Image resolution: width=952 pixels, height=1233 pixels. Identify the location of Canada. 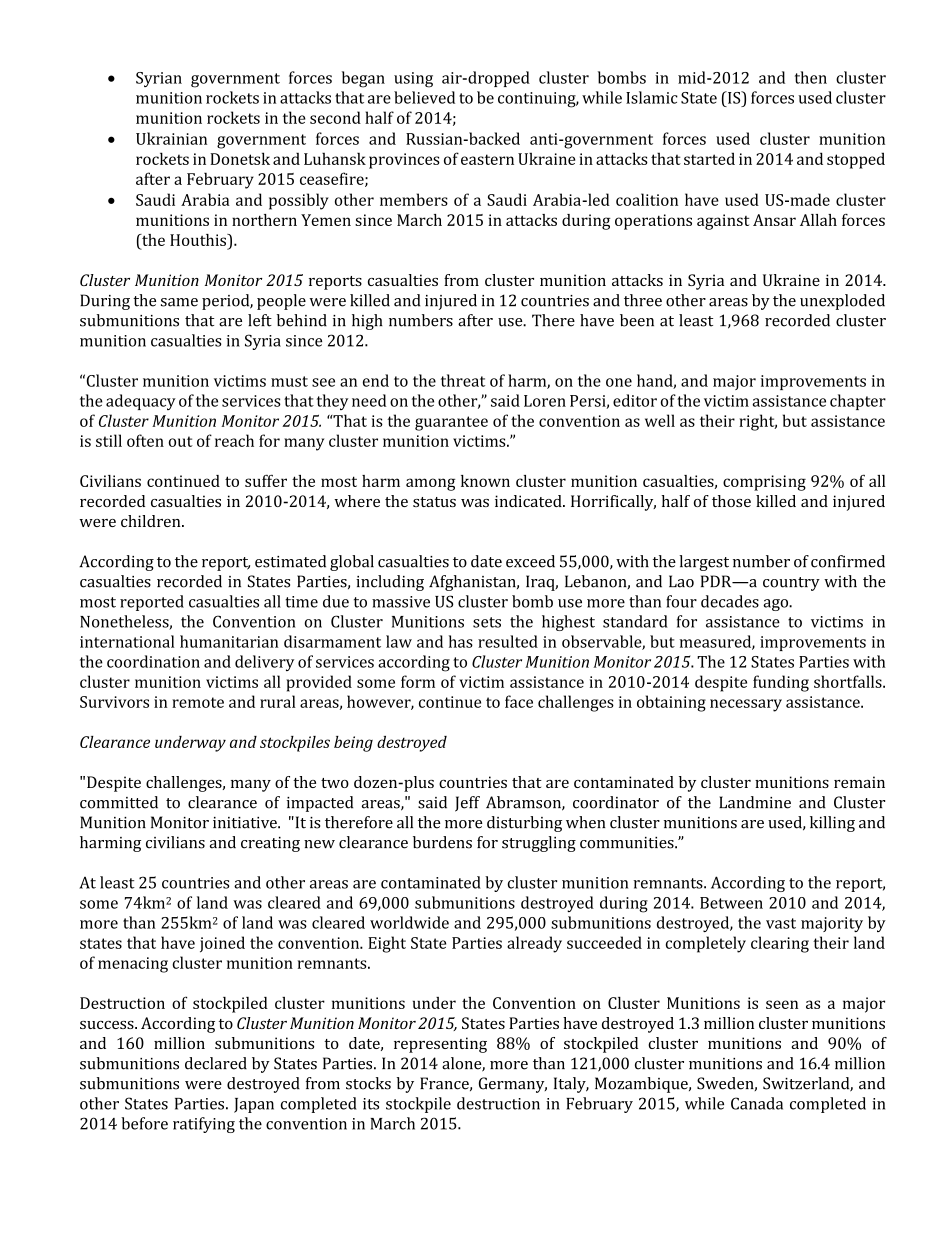
(757, 1103).
